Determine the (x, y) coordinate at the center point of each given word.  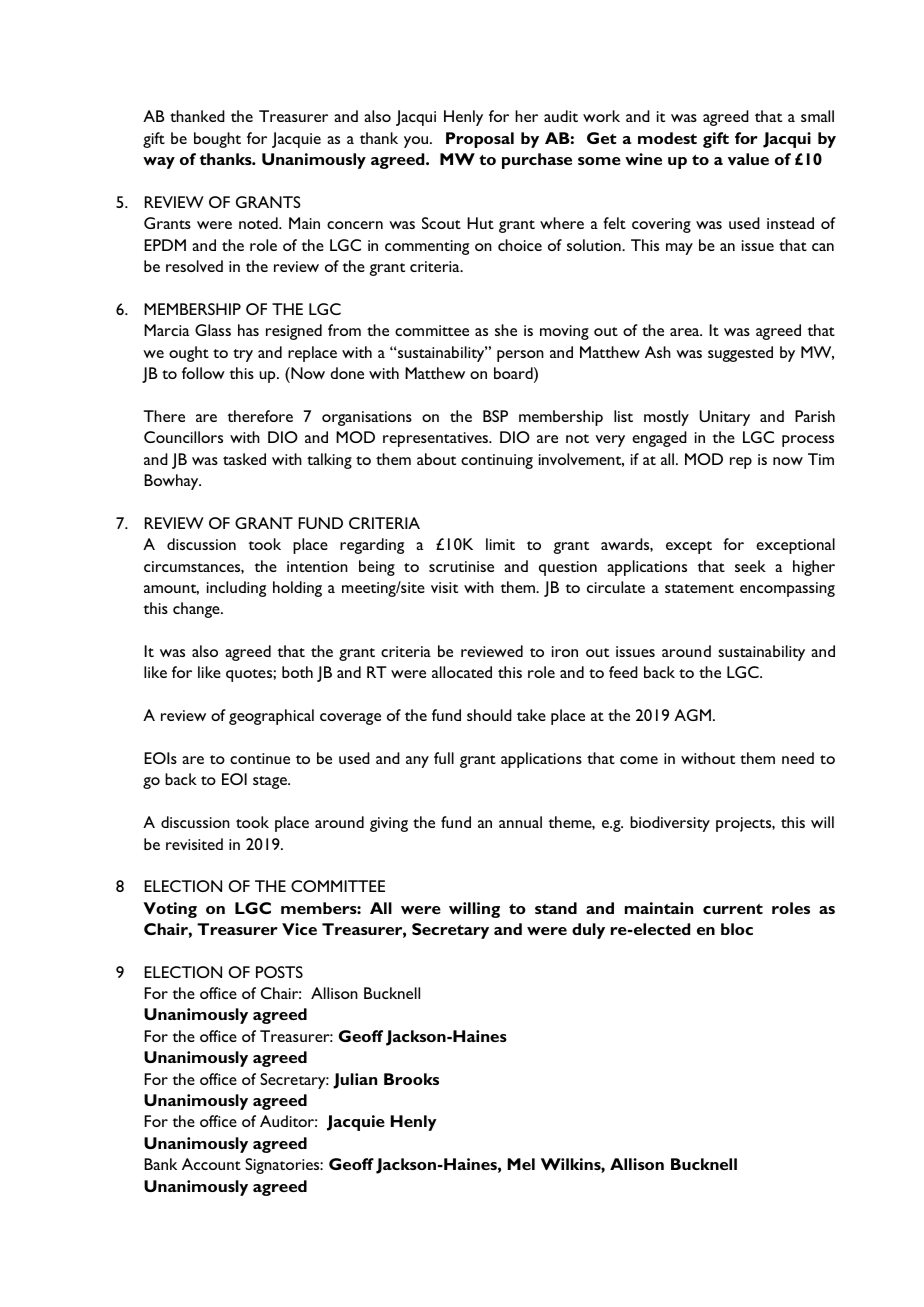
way (159, 163)
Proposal (480, 140)
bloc (737, 929)
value (748, 159)
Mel (521, 1164)
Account (211, 1164)
